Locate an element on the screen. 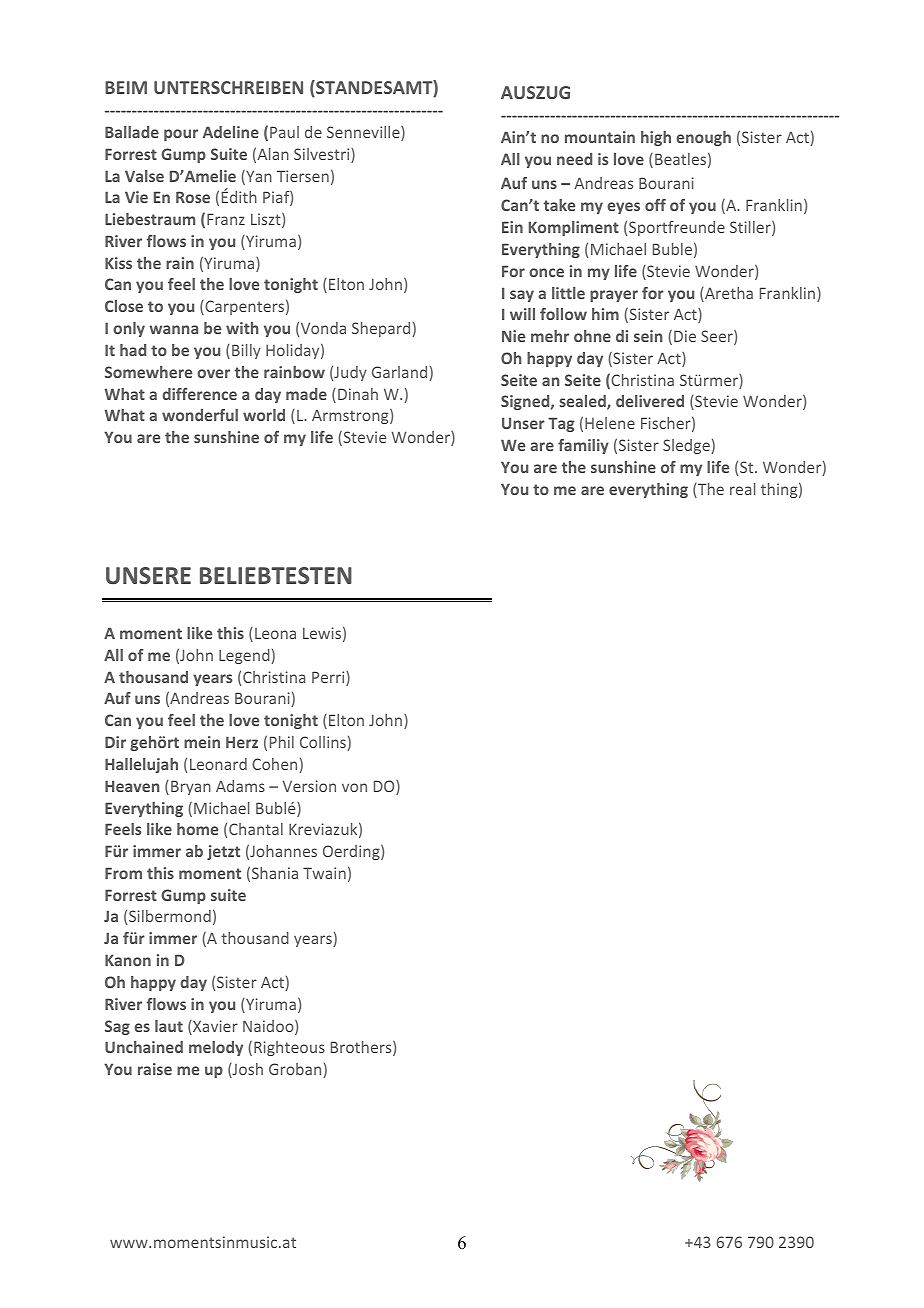 The height and width of the screenshot is (1308, 924). pour is located at coordinates (181, 135).
